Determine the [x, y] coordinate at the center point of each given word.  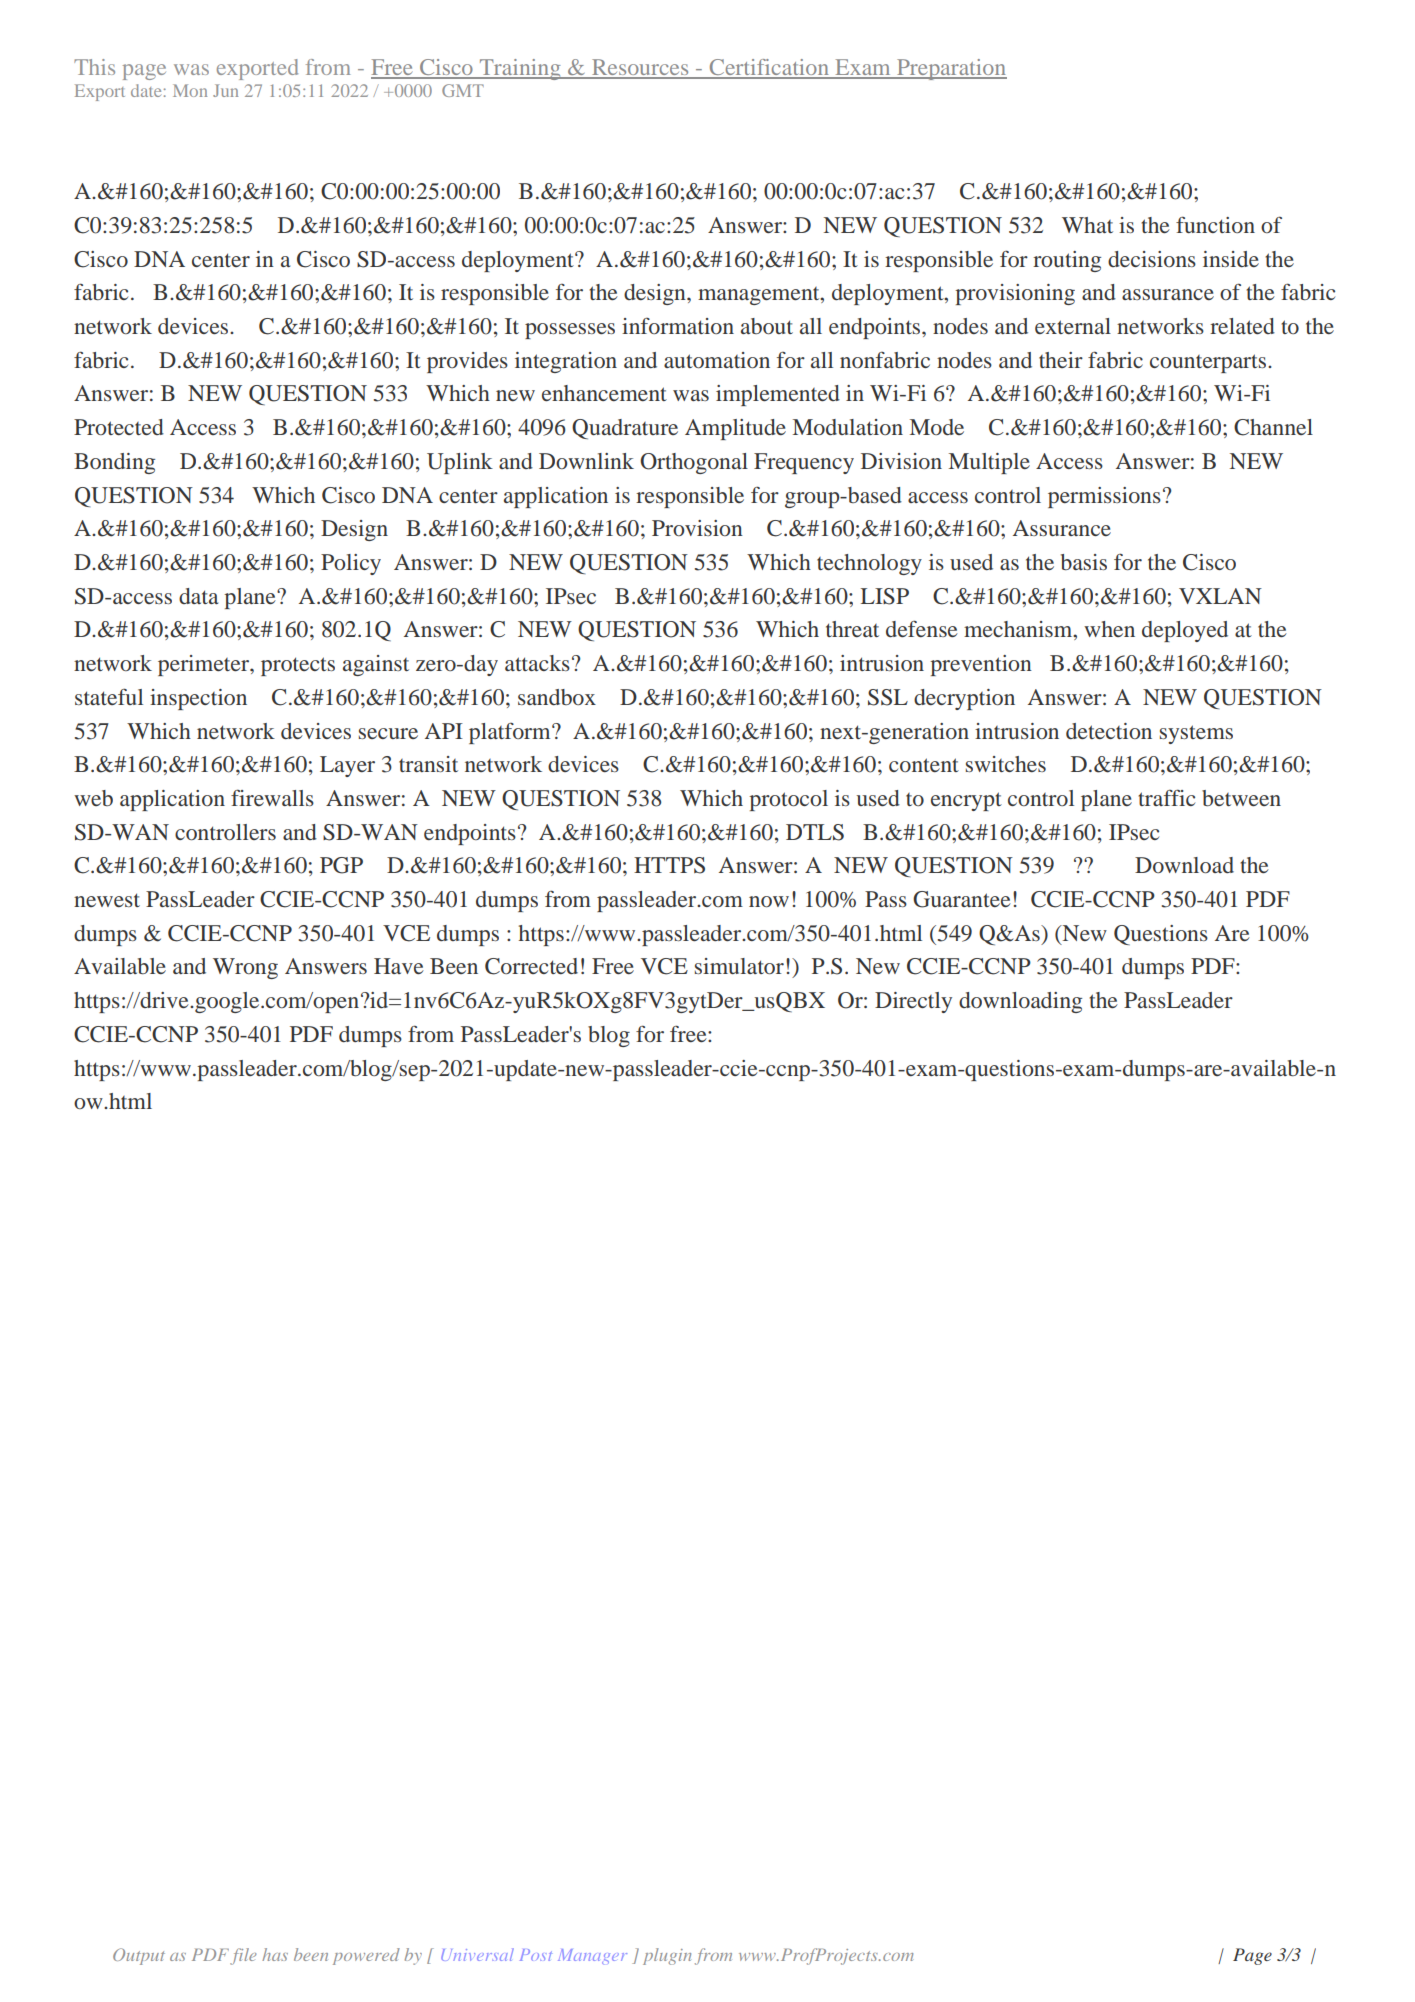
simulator [739, 966]
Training [520, 69]
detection [1109, 731]
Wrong [245, 968]
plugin [667, 1956]
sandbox [557, 697]
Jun [225, 90]
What [1087, 225]
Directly [913, 1002]
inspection [198, 699]
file [243, 1956]
